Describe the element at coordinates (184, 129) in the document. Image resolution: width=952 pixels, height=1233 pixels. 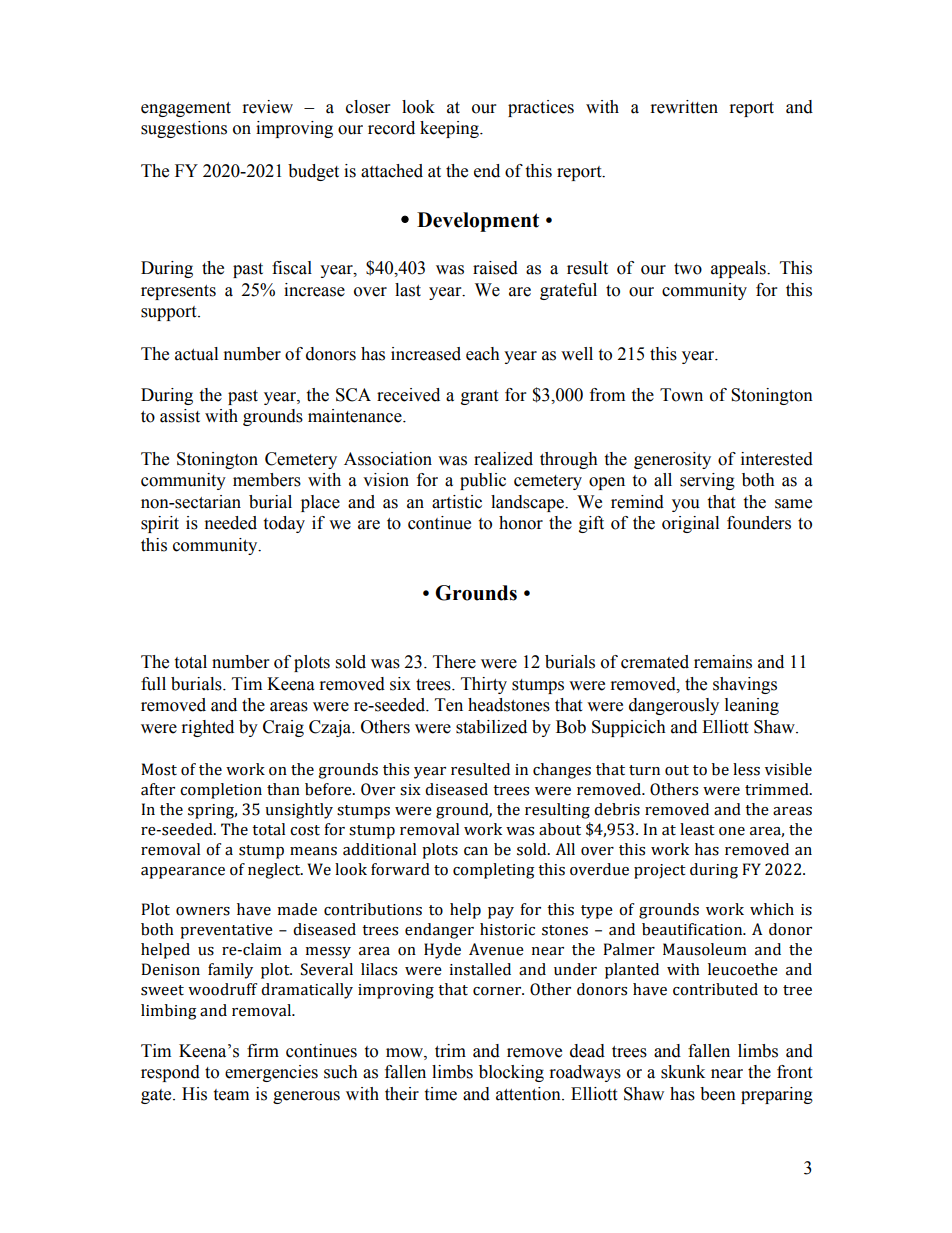
I see `suggestions` at that location.
